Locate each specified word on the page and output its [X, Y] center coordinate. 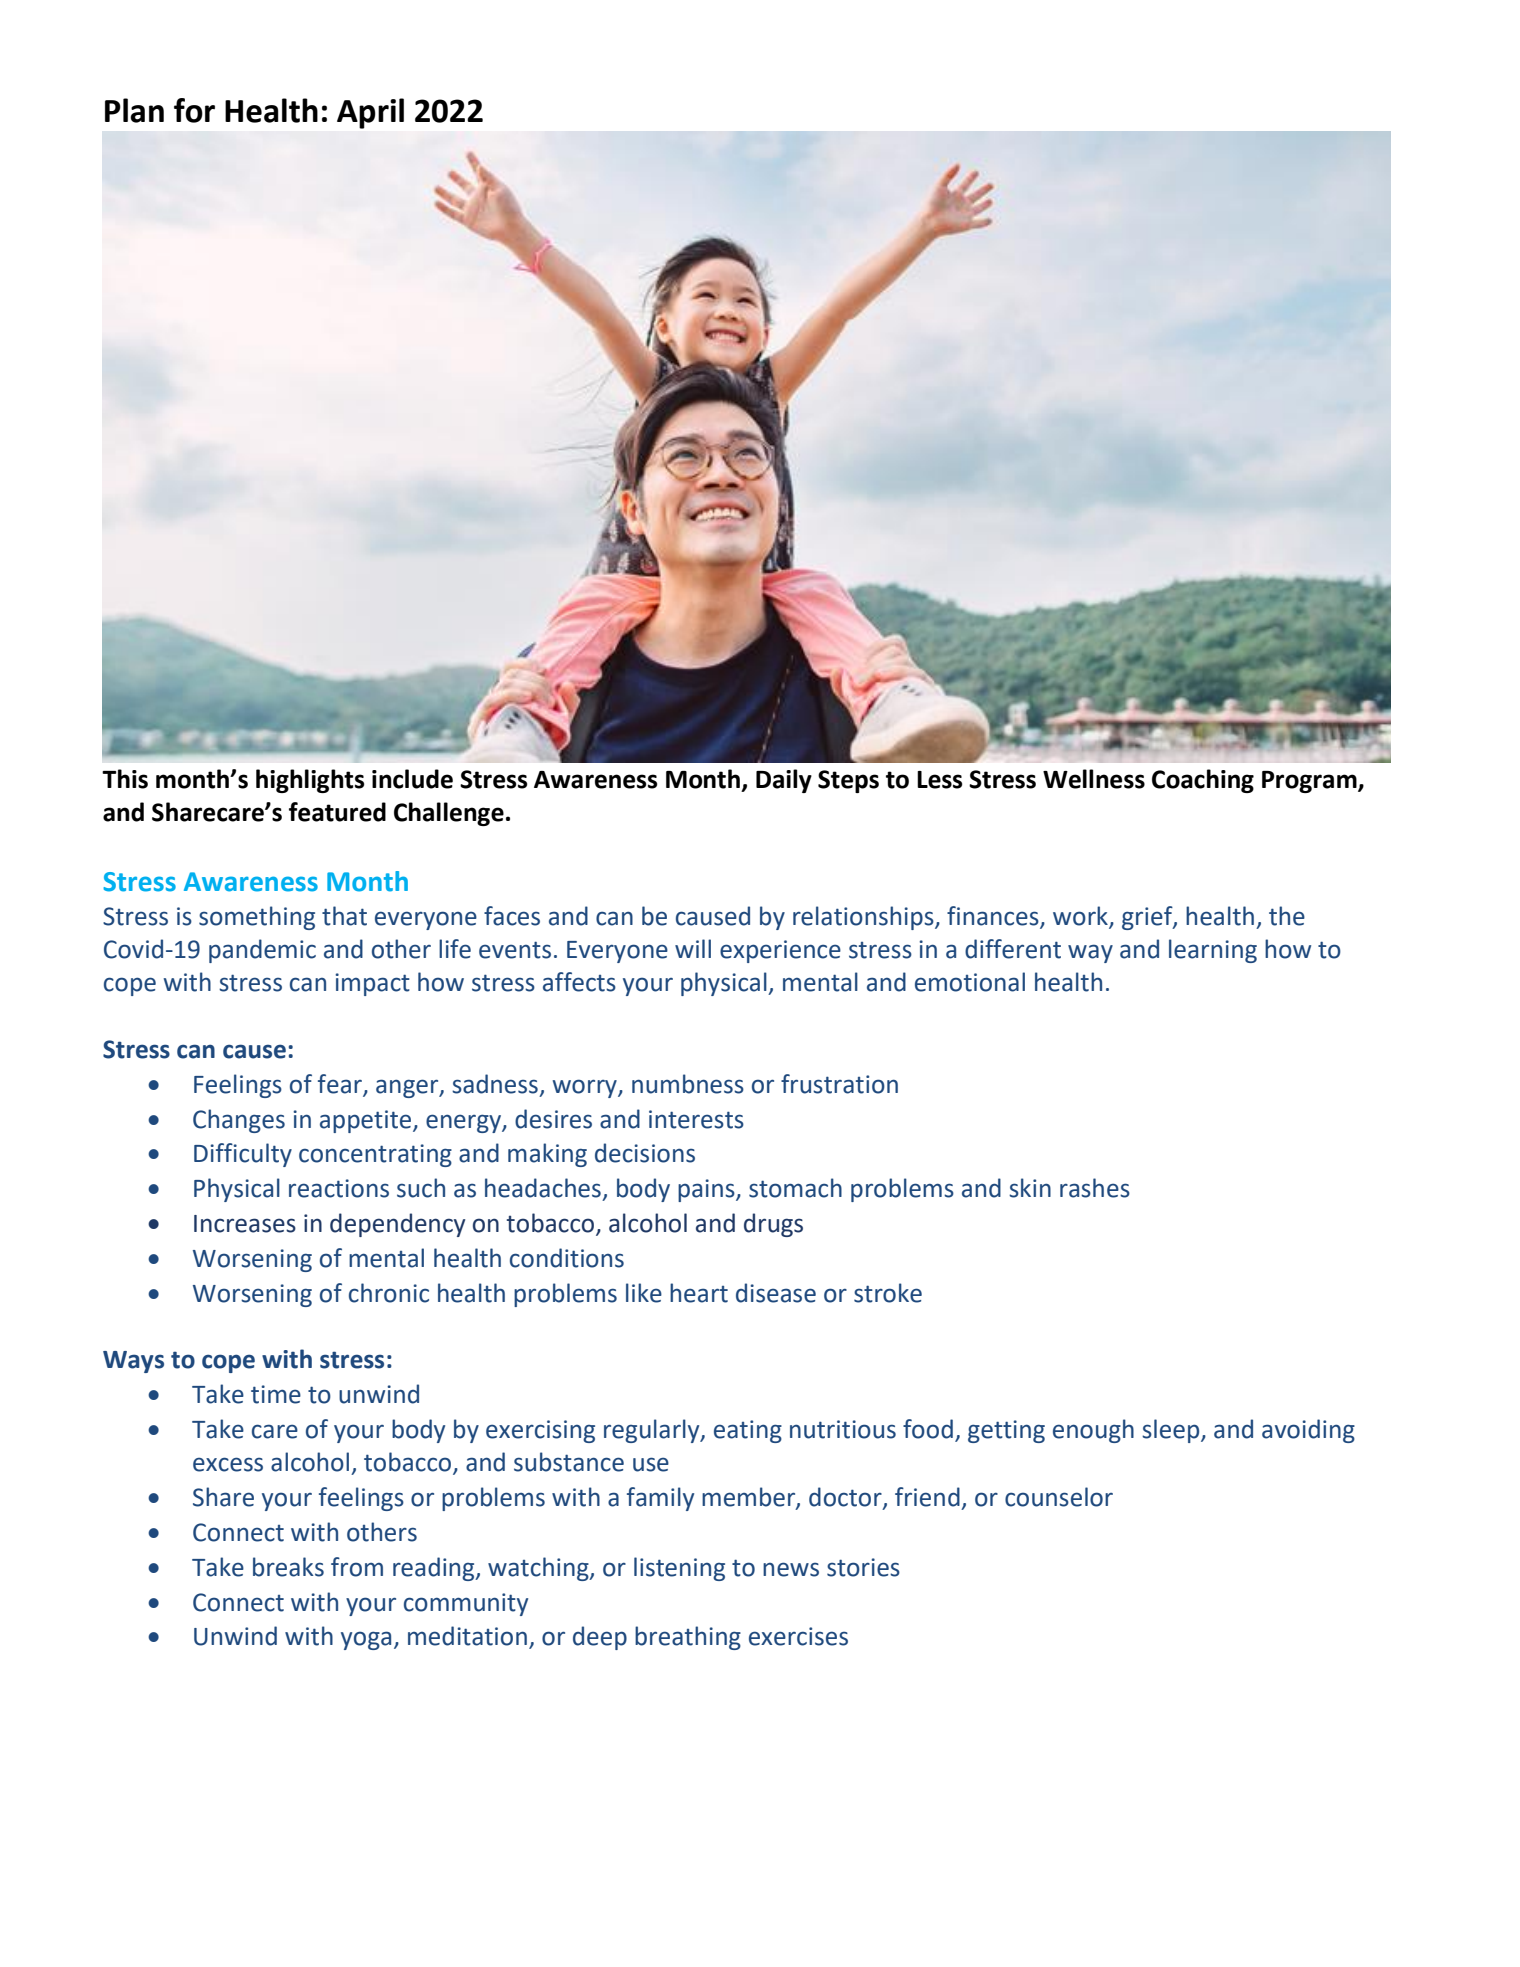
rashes [1095, 1188]
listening [679, 1569]
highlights [310, 781]
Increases [245, 1224]
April [370, 113]
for [194, 110]
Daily [784, 781]
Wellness [1094, 779]
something [257, 918]
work [1080, 916]
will [693, 948]
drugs [773, 1225]
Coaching [1203, 781]
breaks [288, 1567]
